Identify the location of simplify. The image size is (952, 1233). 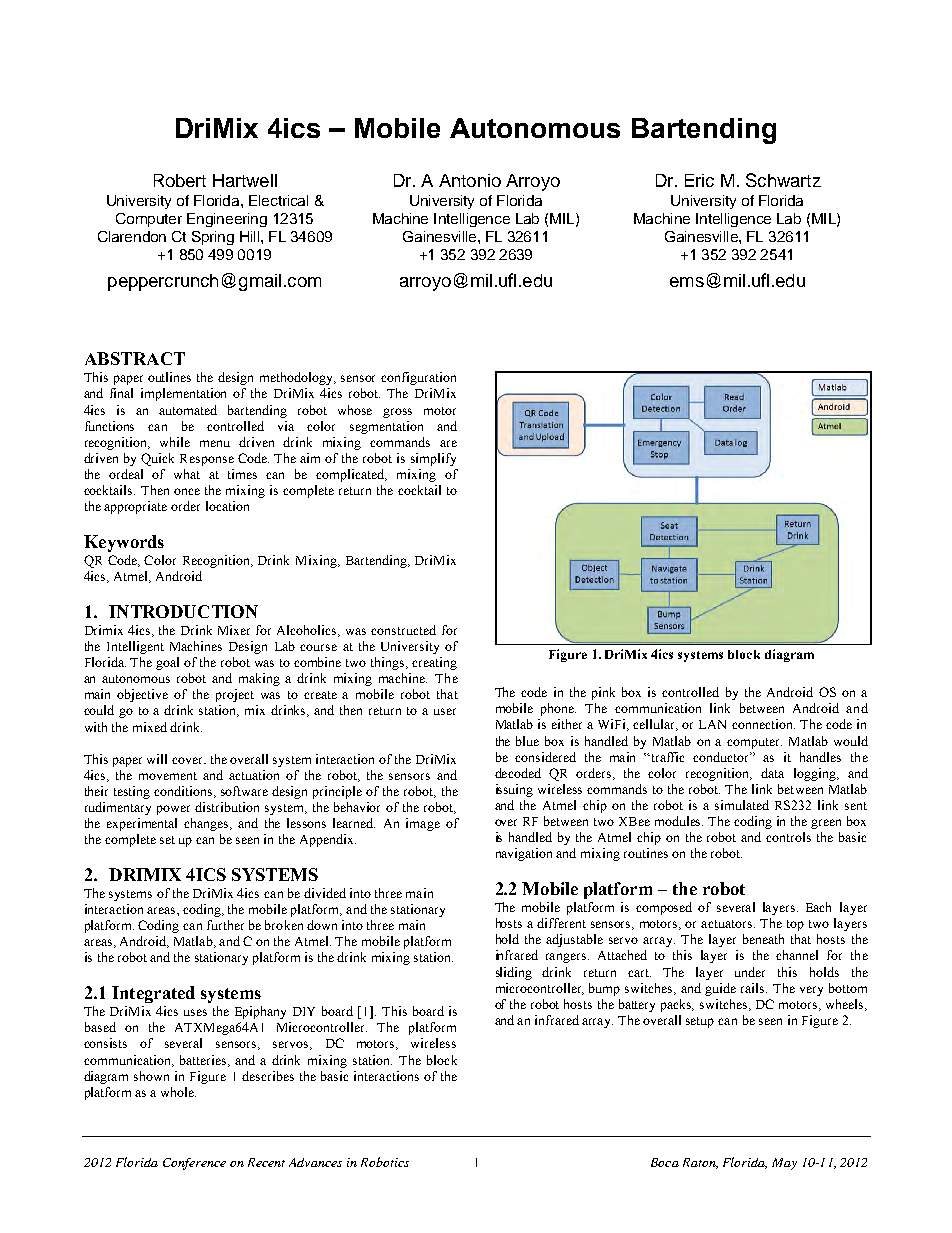
(433, 459).
